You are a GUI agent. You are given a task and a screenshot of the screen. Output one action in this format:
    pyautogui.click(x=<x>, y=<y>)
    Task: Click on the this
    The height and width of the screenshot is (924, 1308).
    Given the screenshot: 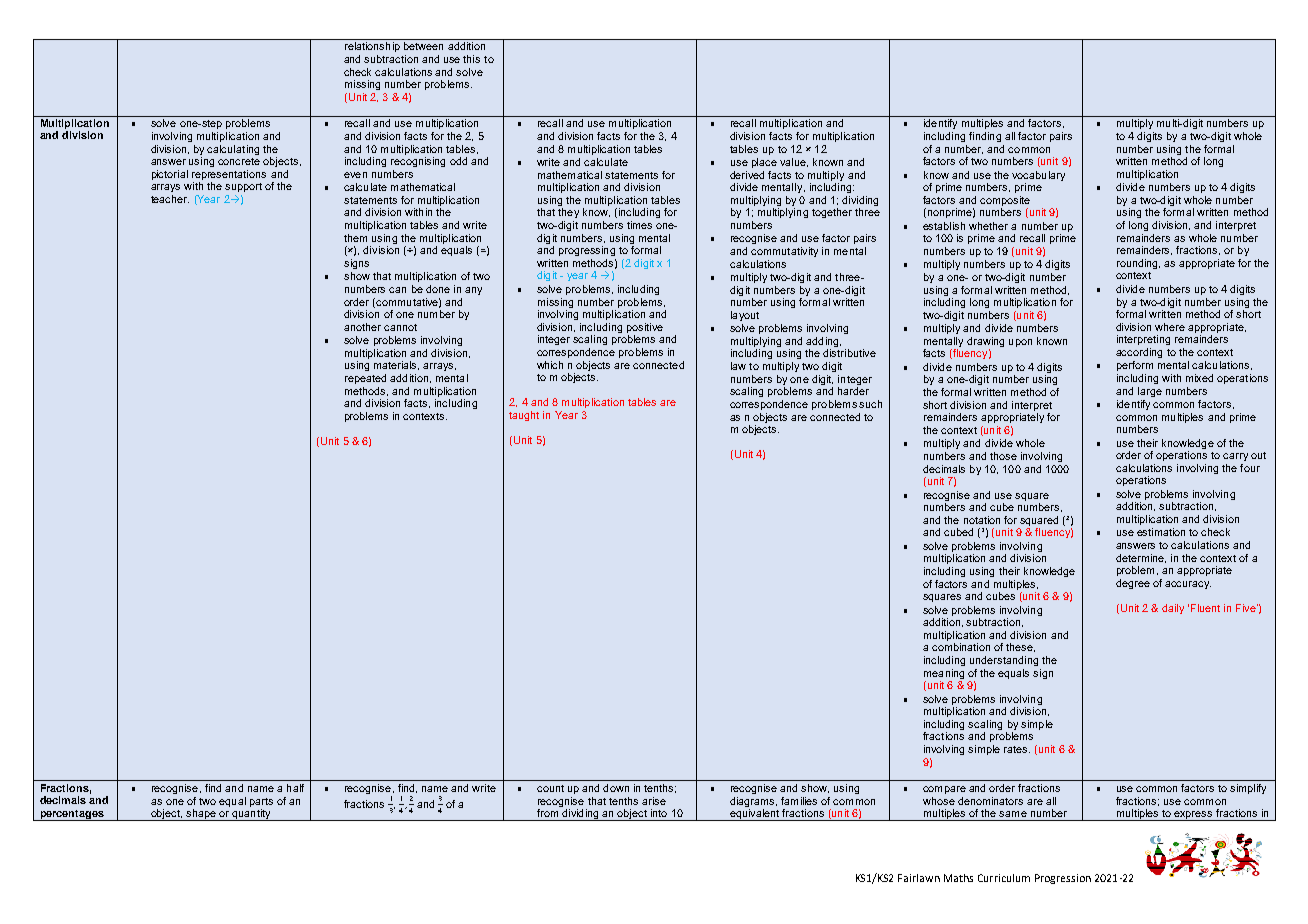 What is the action you would take?
    pyautogui.click(x=471, y=59)
